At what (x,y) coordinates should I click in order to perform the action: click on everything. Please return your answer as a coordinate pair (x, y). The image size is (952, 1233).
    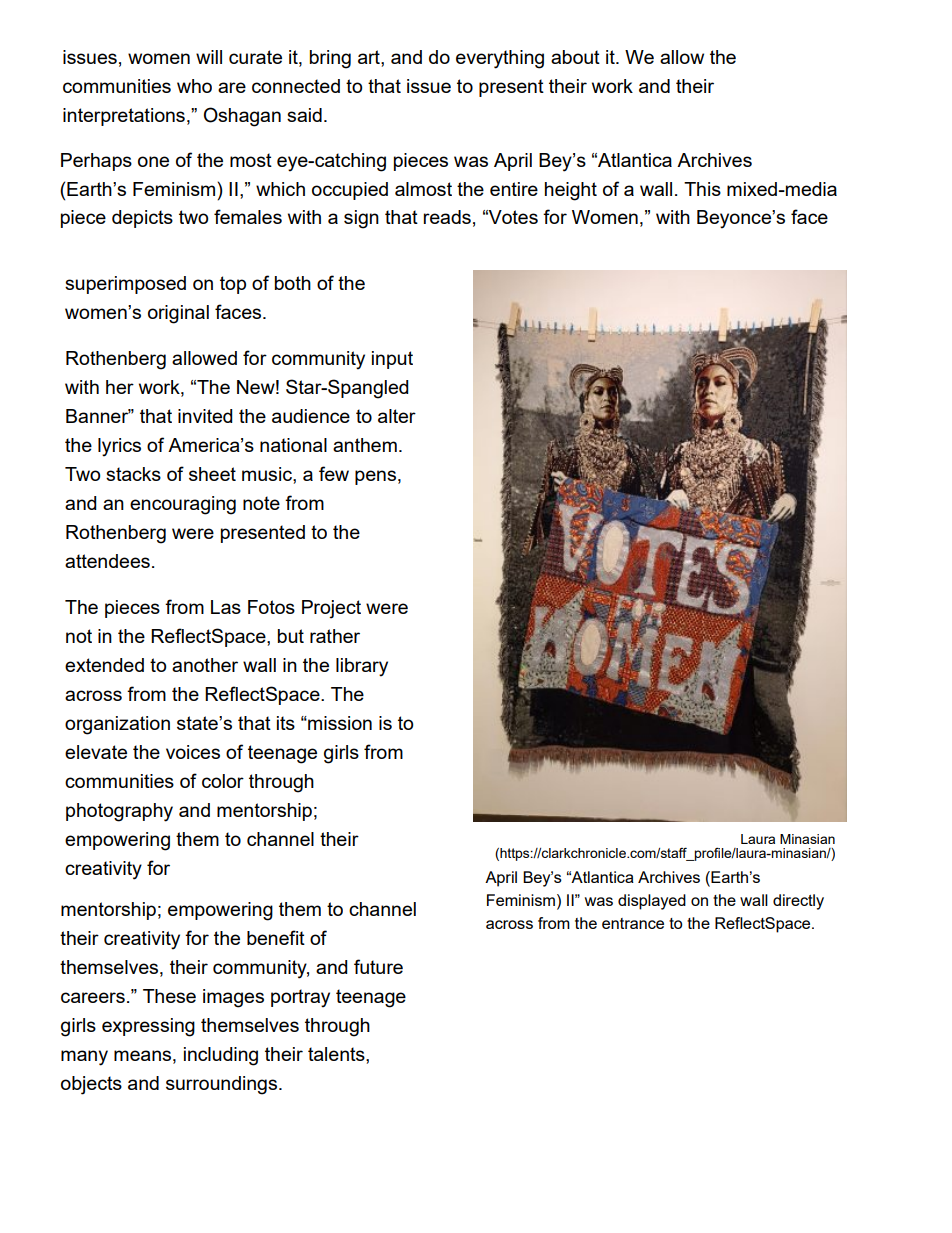
    Looking at the image, I should click on (500, 59).
